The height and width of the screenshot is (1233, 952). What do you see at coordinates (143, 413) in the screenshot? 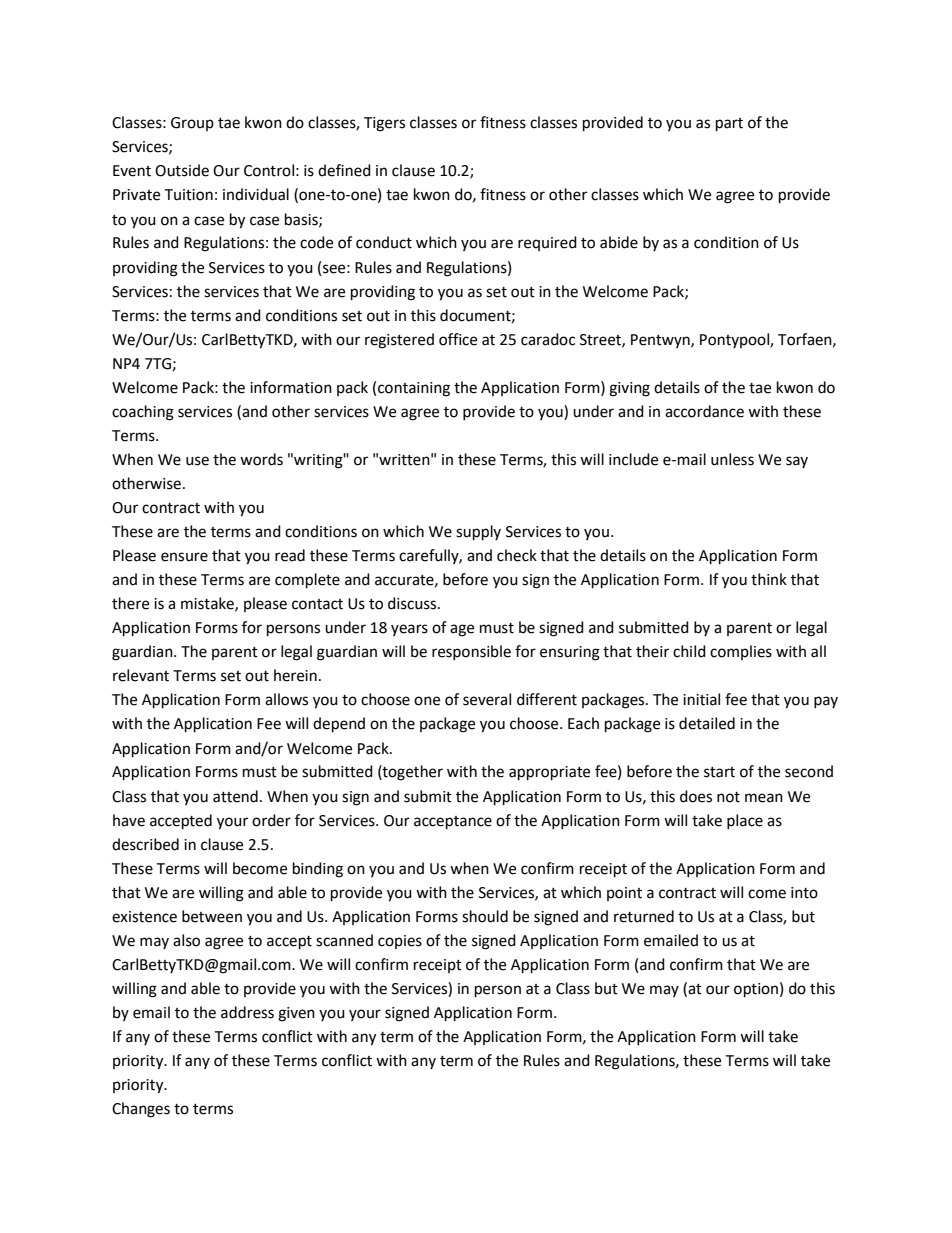
I see `coaching` at bounding box center [143, 413].
